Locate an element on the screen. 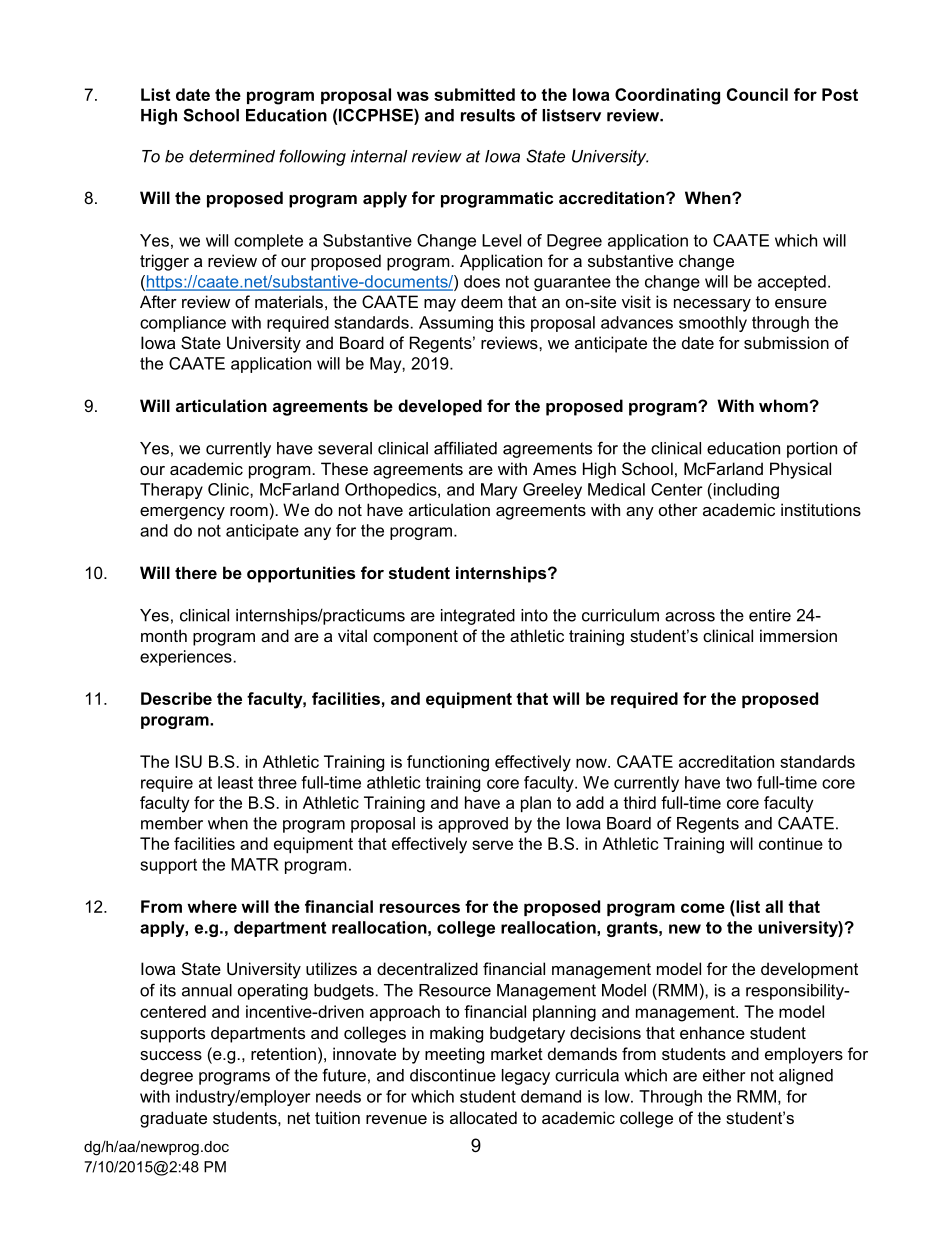  legacy is located at coordinates (526, 1077).
